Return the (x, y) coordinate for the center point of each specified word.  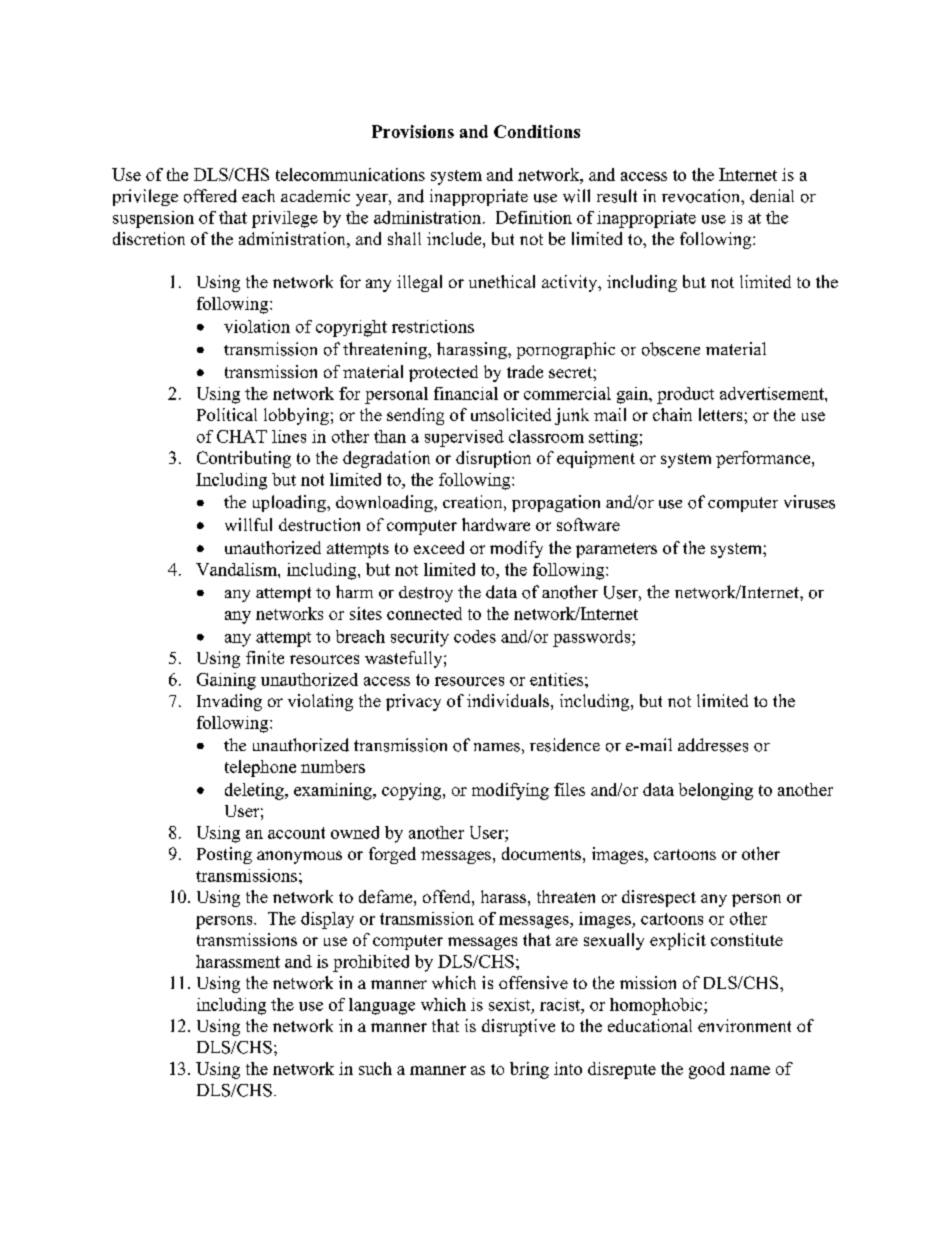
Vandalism (237, 569)
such (375, 1068)
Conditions (537, 131)
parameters (616, 550)
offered (210, 196)
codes (475, 636)
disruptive (518, 1027)
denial (772, 196)
